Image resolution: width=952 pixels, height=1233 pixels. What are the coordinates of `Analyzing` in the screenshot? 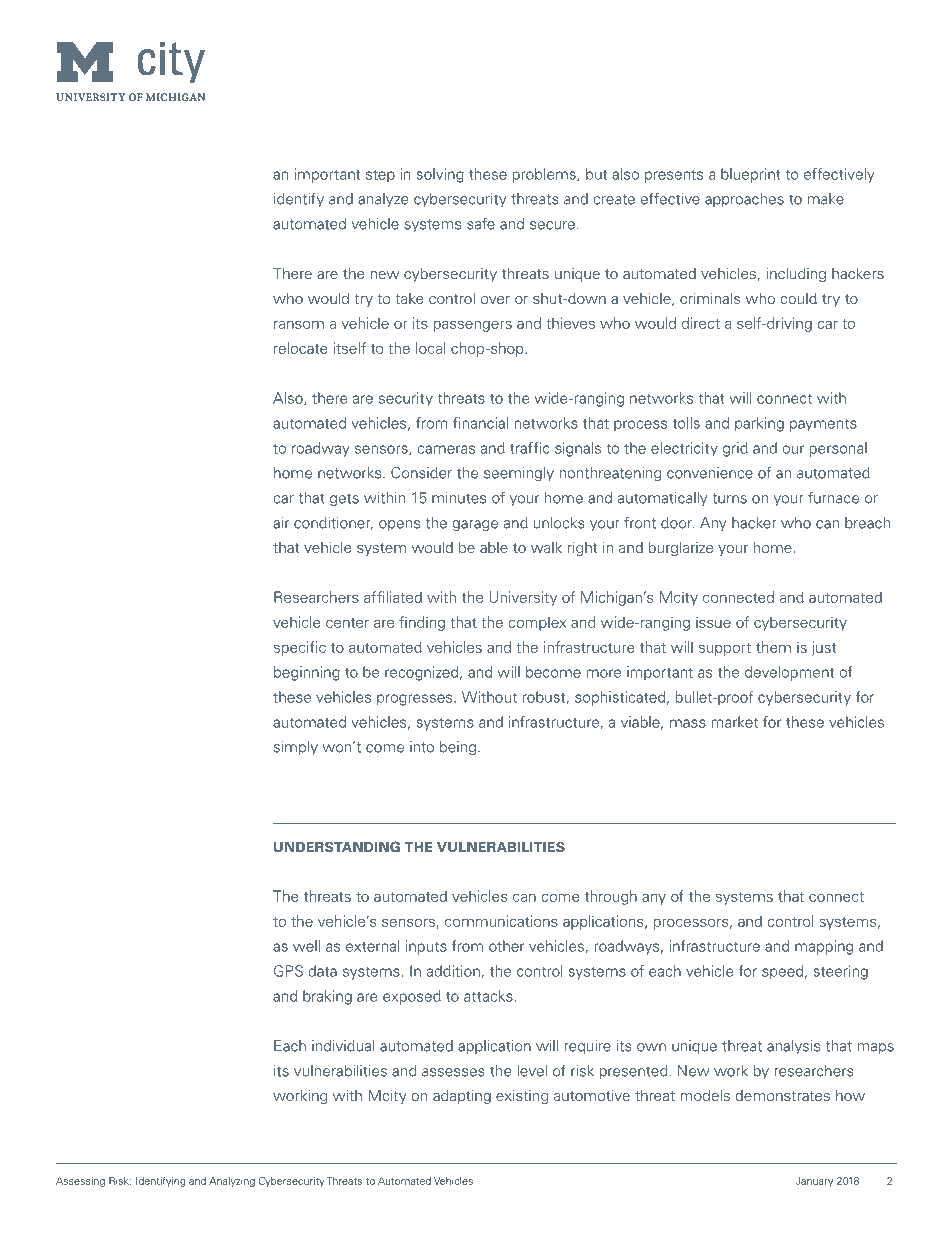 It's located at (232, 1182).
